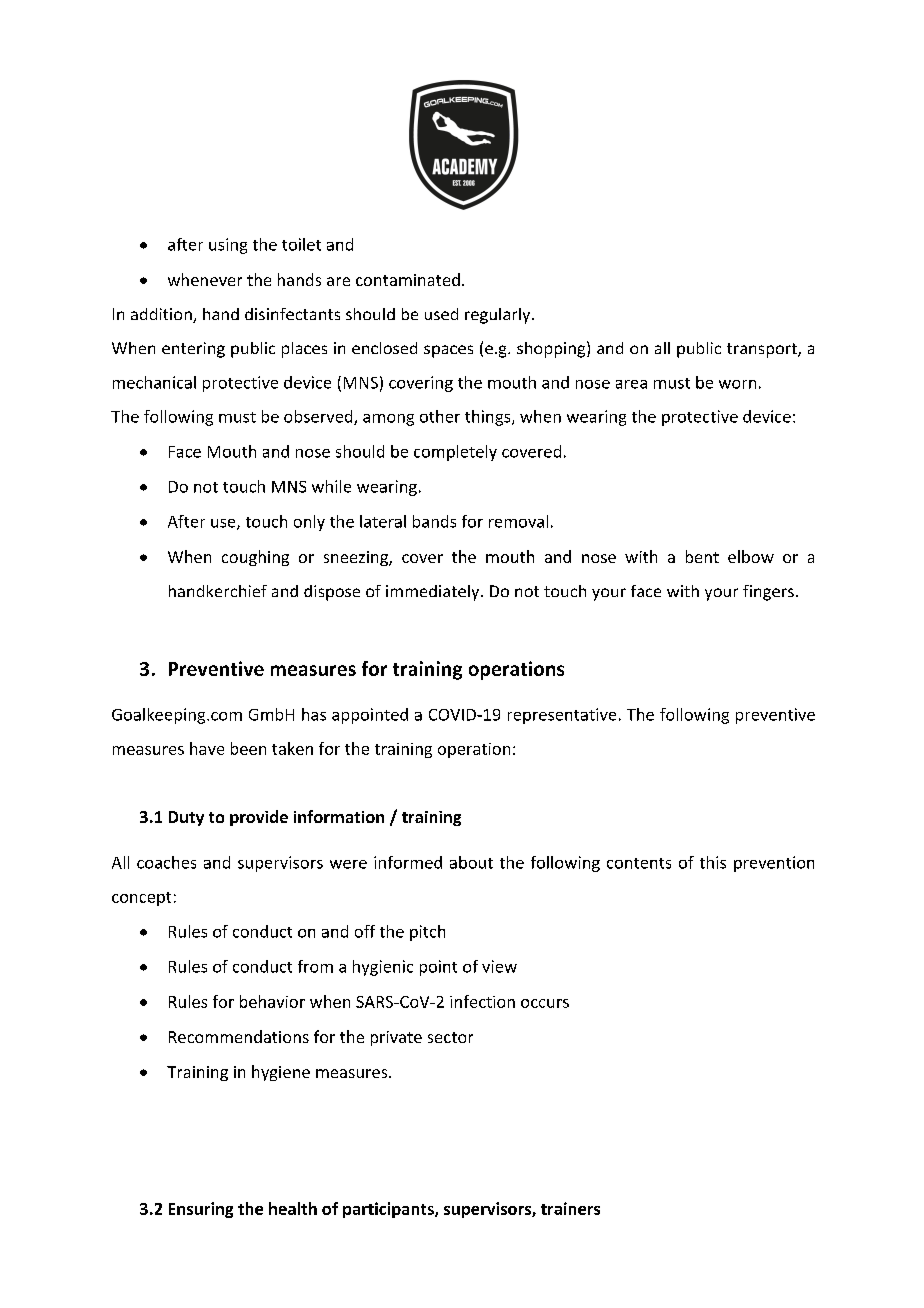 The height and width of the image is (1308, 924). Describe the element at coordinates (228, 246) in the image. I see `using` at that location.
